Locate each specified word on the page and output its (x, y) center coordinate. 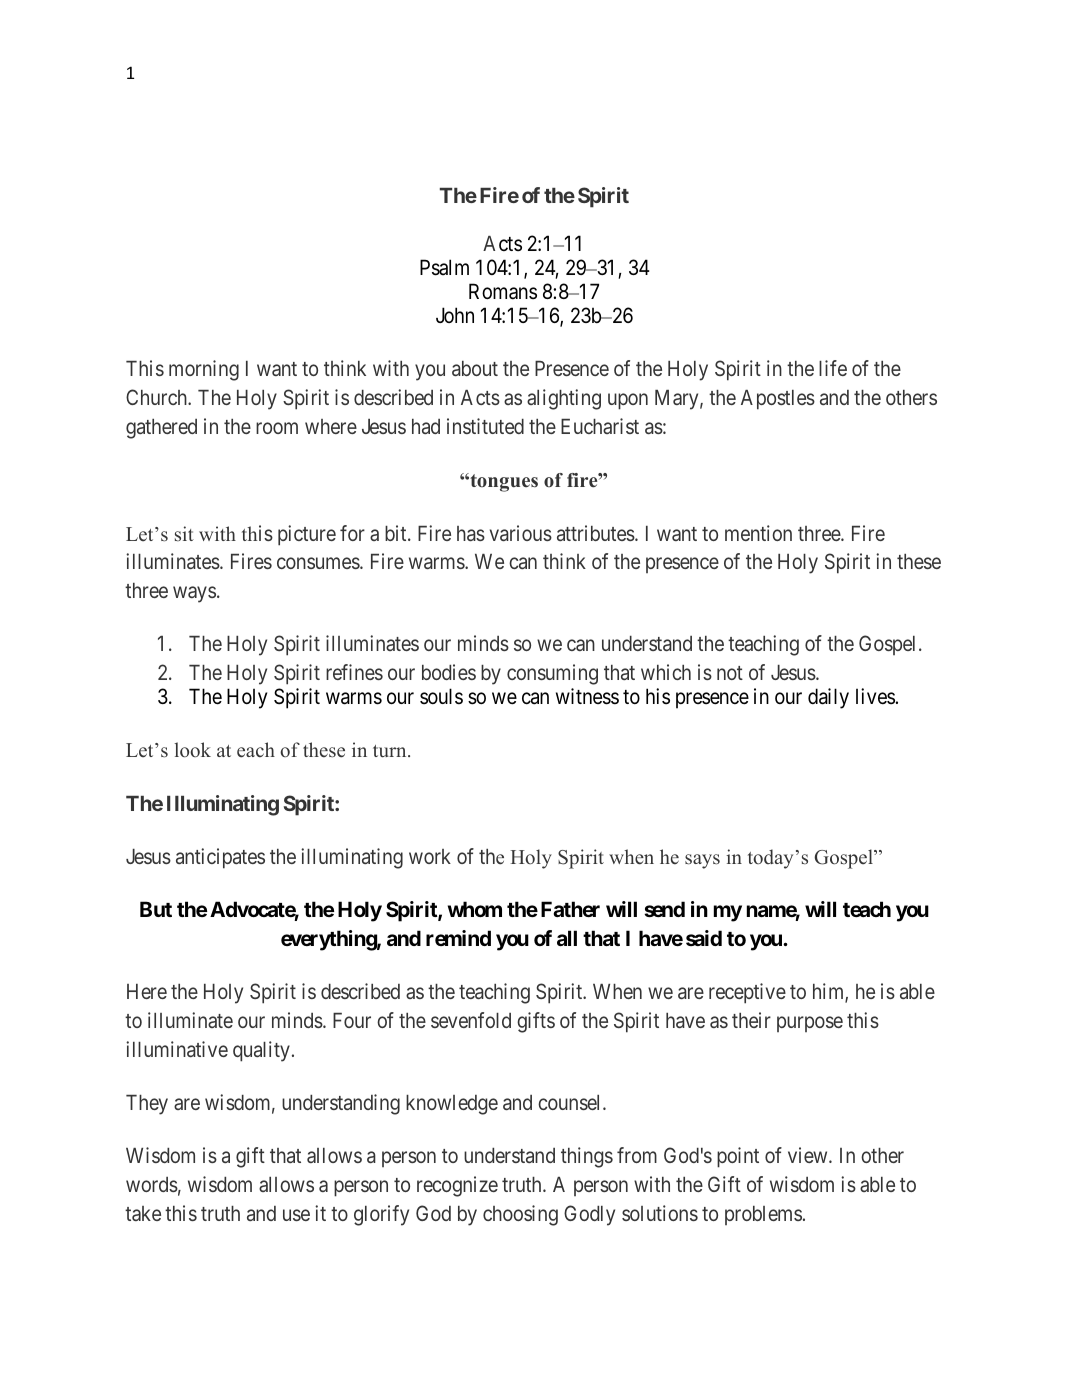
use (296, 1215)
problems (763, 1215)
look (192, 750)
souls (441, 696)
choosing (520, 1215)
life (833, 368)
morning (204, 370)
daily (828, 698)
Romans (503, 291)
